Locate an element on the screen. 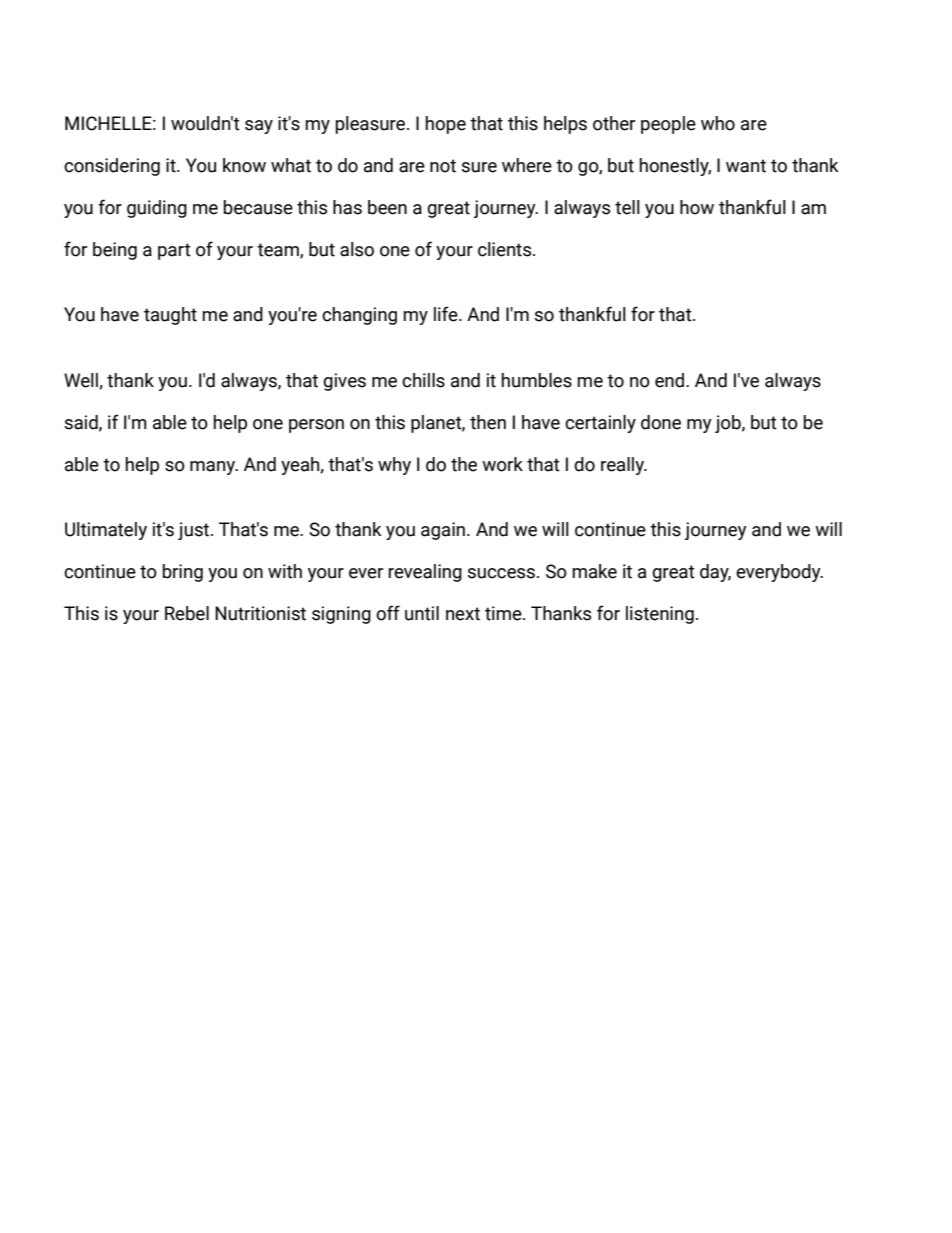 The height and width of the screenshot is (1233, 952). considering is located at coordinates (112, 167).
